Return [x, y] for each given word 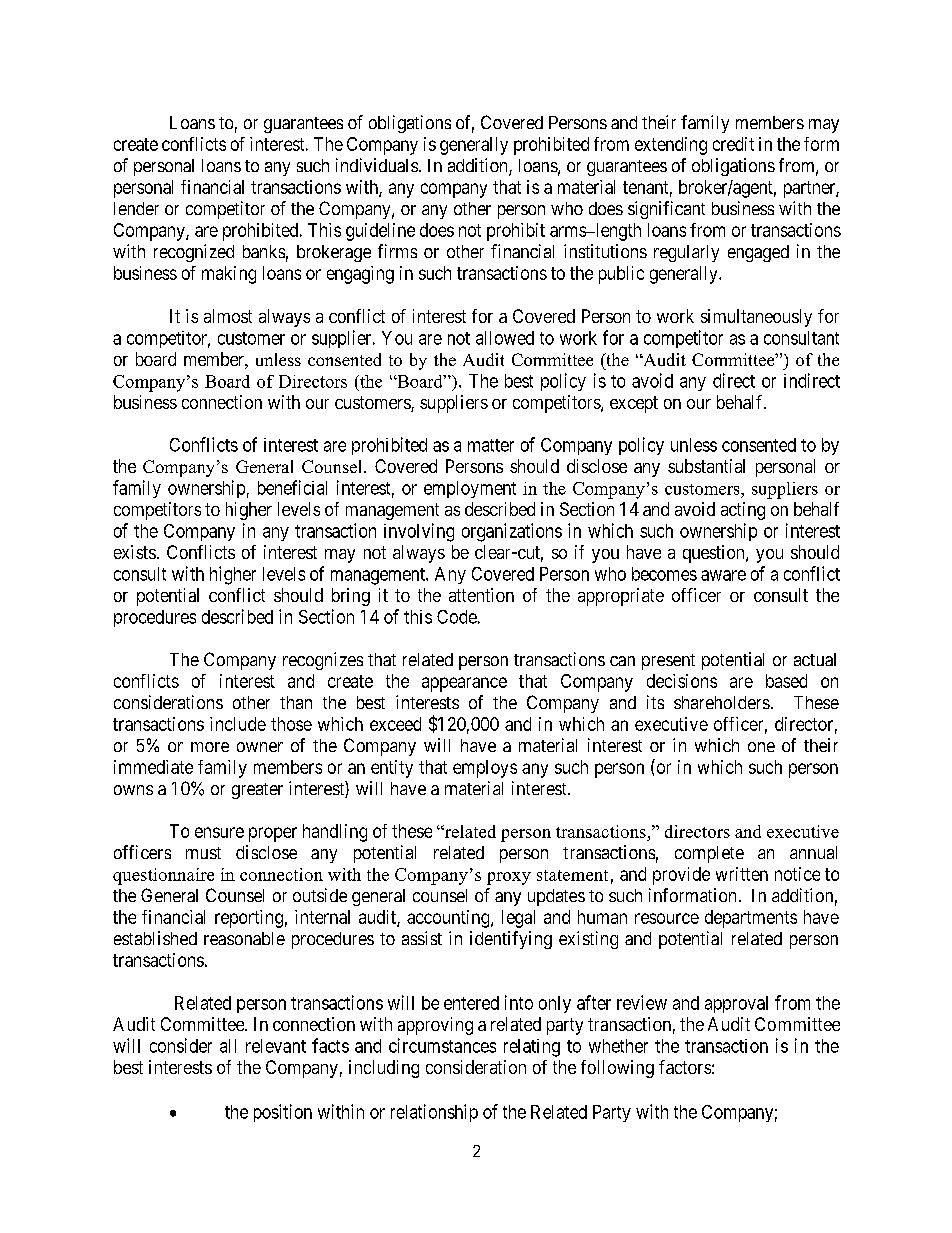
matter [491, 445]
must [203, 853]
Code [457, 617]
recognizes [323, 661]
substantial [706, 466]
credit [733, 144]
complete [709, 854]
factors [685, 1067]
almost [228, 316]
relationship [434, 1113]
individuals [377, 165]
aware [723, 575]
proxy [509, 878]
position [283, 1113]
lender [136, 208]
